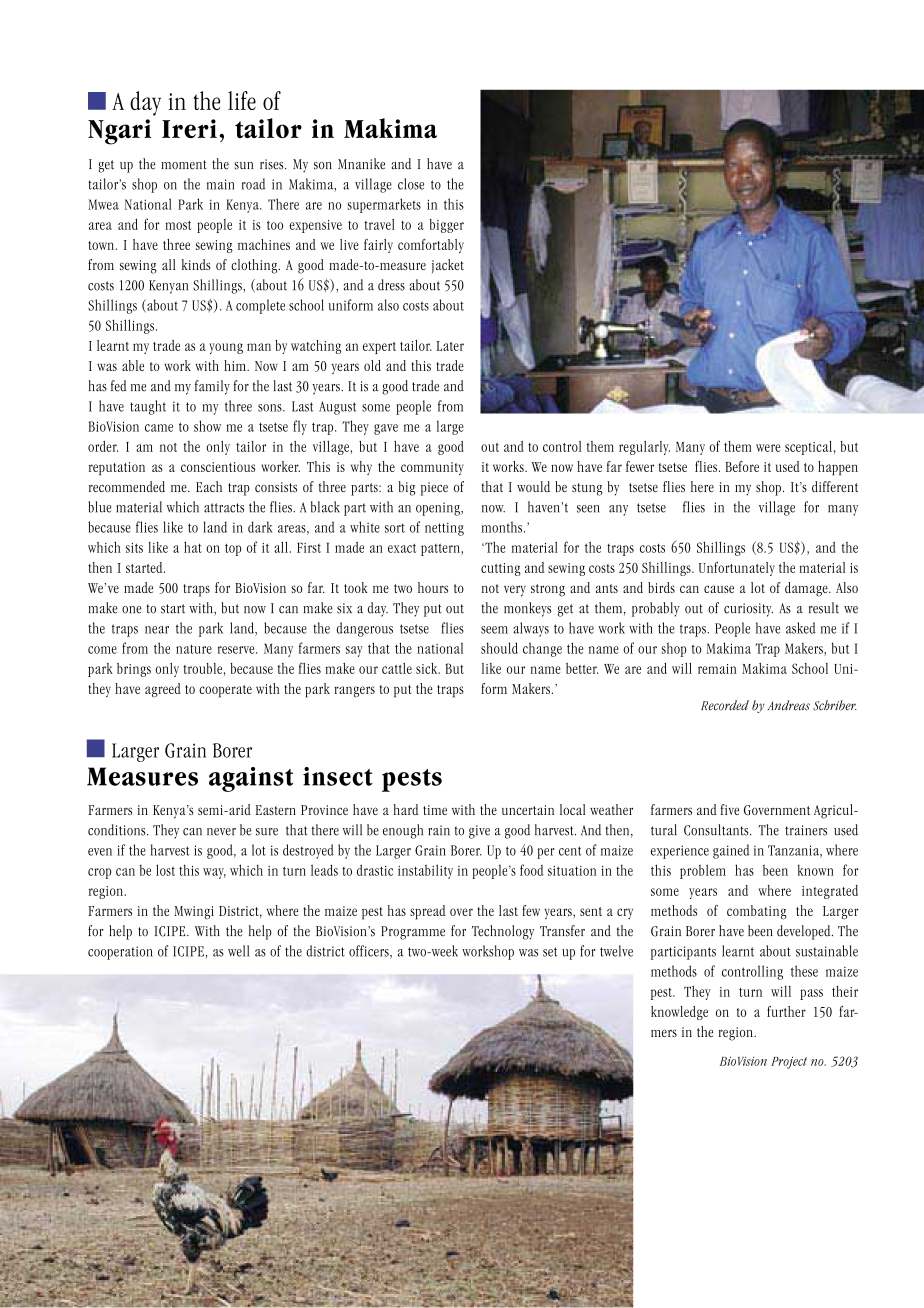 The width and height of the document is (924, 1308). Describe the element at coordinates (450, 428) in the document. I see `LARGE` at that location.
